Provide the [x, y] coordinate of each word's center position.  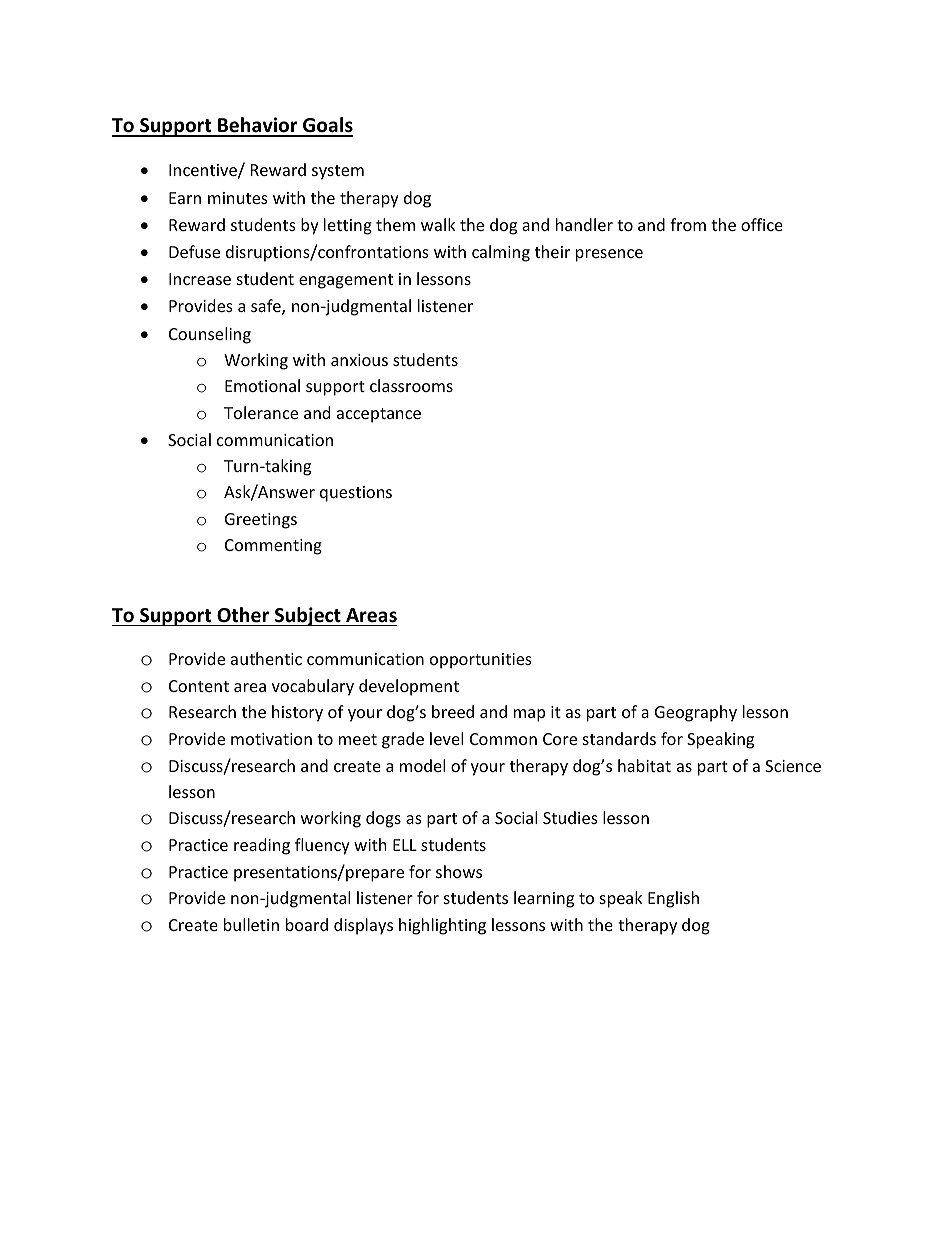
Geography [696, 713]
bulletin [251, 924]
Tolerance [261, 412]
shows [459, 871]
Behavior [258, 126]
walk [438, 224]
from [688, 224]
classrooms [411, 385]
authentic [266, 658]
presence [609, 255]
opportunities [481, 661]
